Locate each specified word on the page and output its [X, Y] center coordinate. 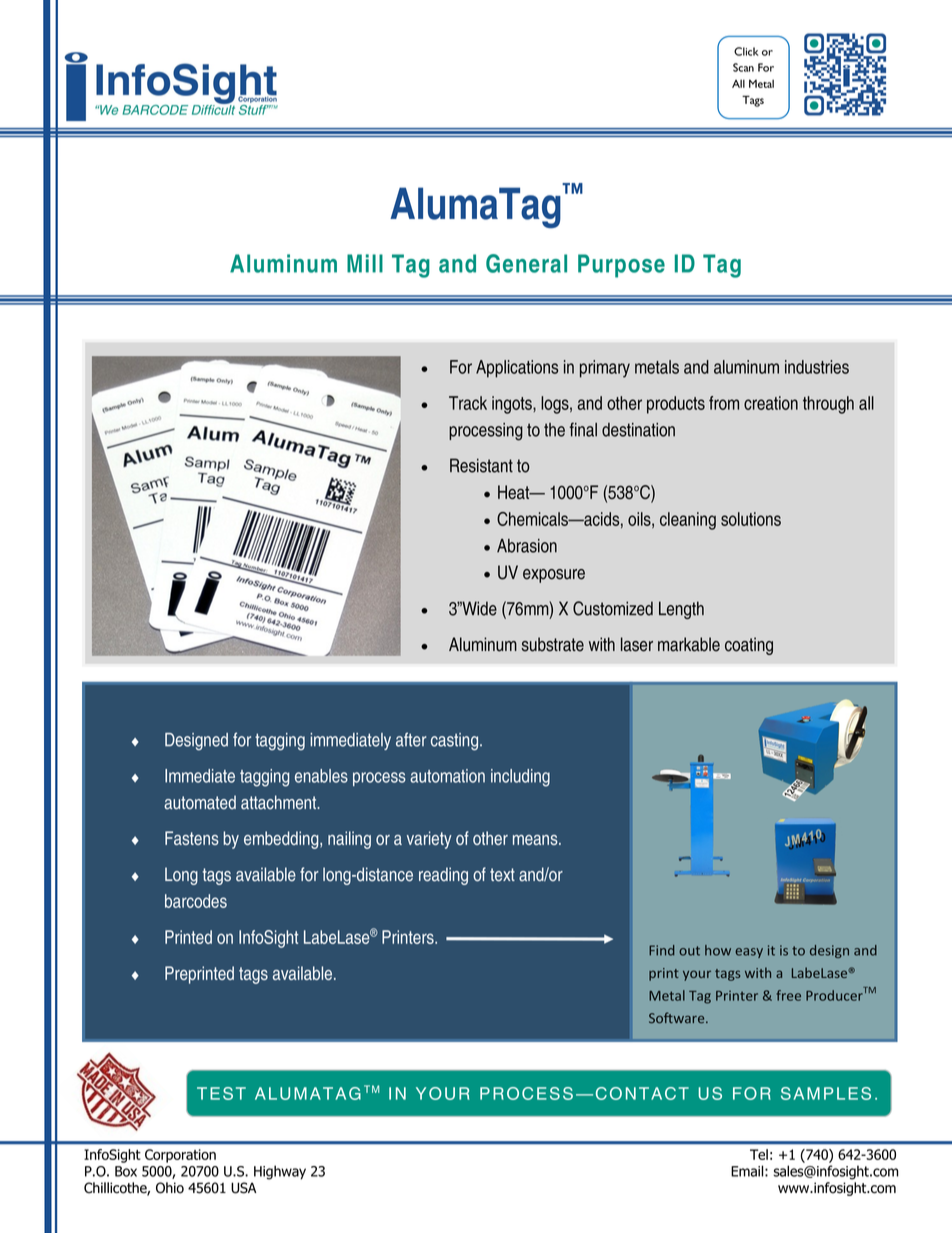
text [502, 875]
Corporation [180, 1156]
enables [321, 776]
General [526, 263]
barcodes [196, 901]
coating [749, 646]
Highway [280, 1172]
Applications [517, 369]
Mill [365, 263]
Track [468, 403]
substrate [552, 644]
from [724, 403]
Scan [743, 67]
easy [749, 953]
